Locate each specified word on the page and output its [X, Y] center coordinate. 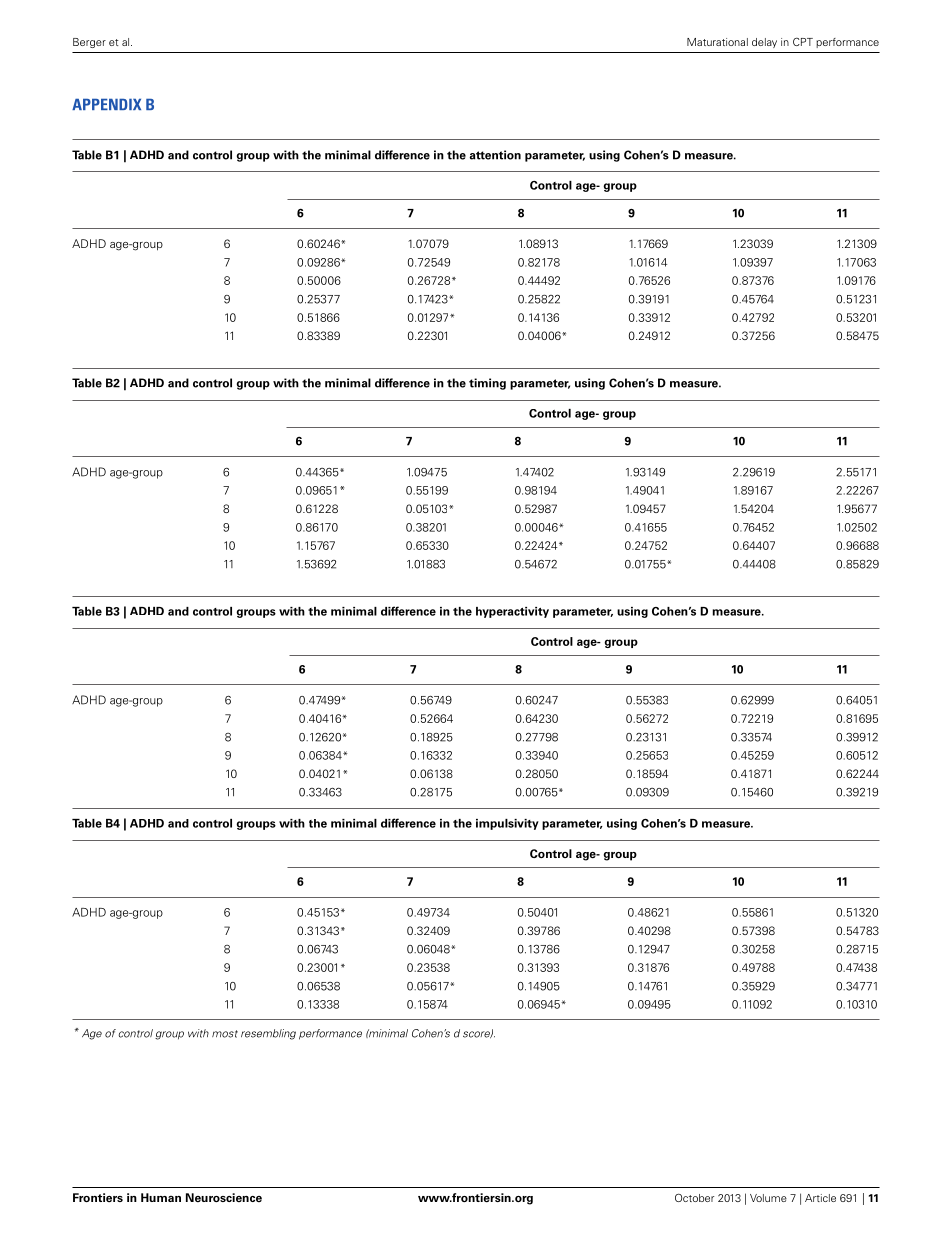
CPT [803, 41]
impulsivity [507, 824]
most [225, 1034]
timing [487, 384]
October [694, 1197]
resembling [268, 1034]
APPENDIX [106, 104]
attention [495, 155]
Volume [768, 1198]
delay [764, 43]
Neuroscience [224, 1197]
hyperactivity [512, 612]
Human [161, 1197]
